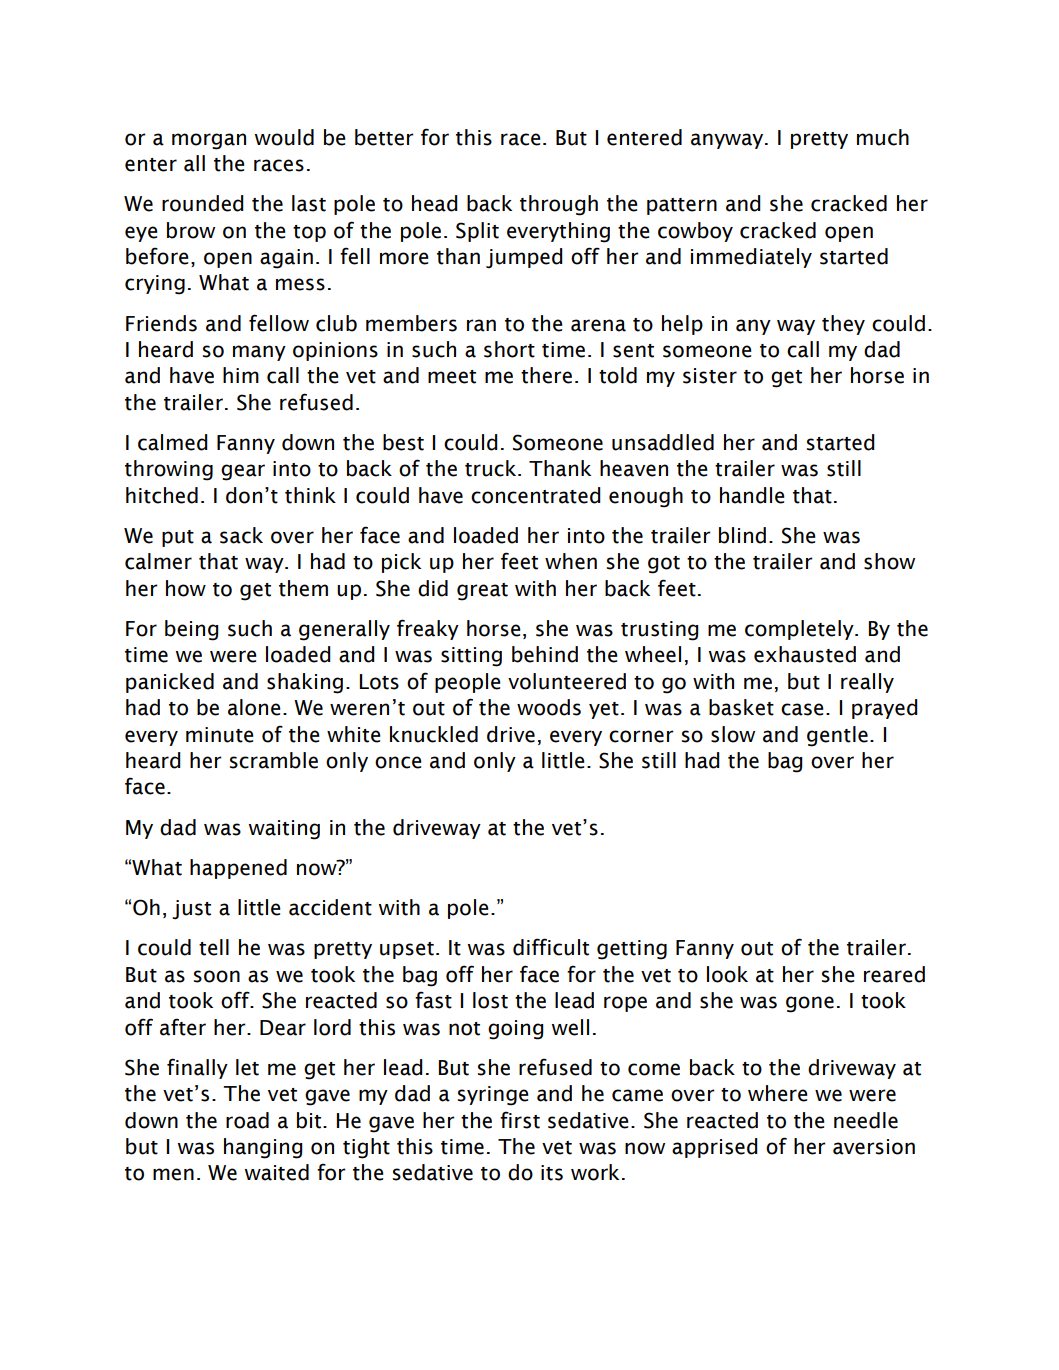 The width and height of the image is (1059, 1370). I want to click on exhausted, so click(805, 654).
